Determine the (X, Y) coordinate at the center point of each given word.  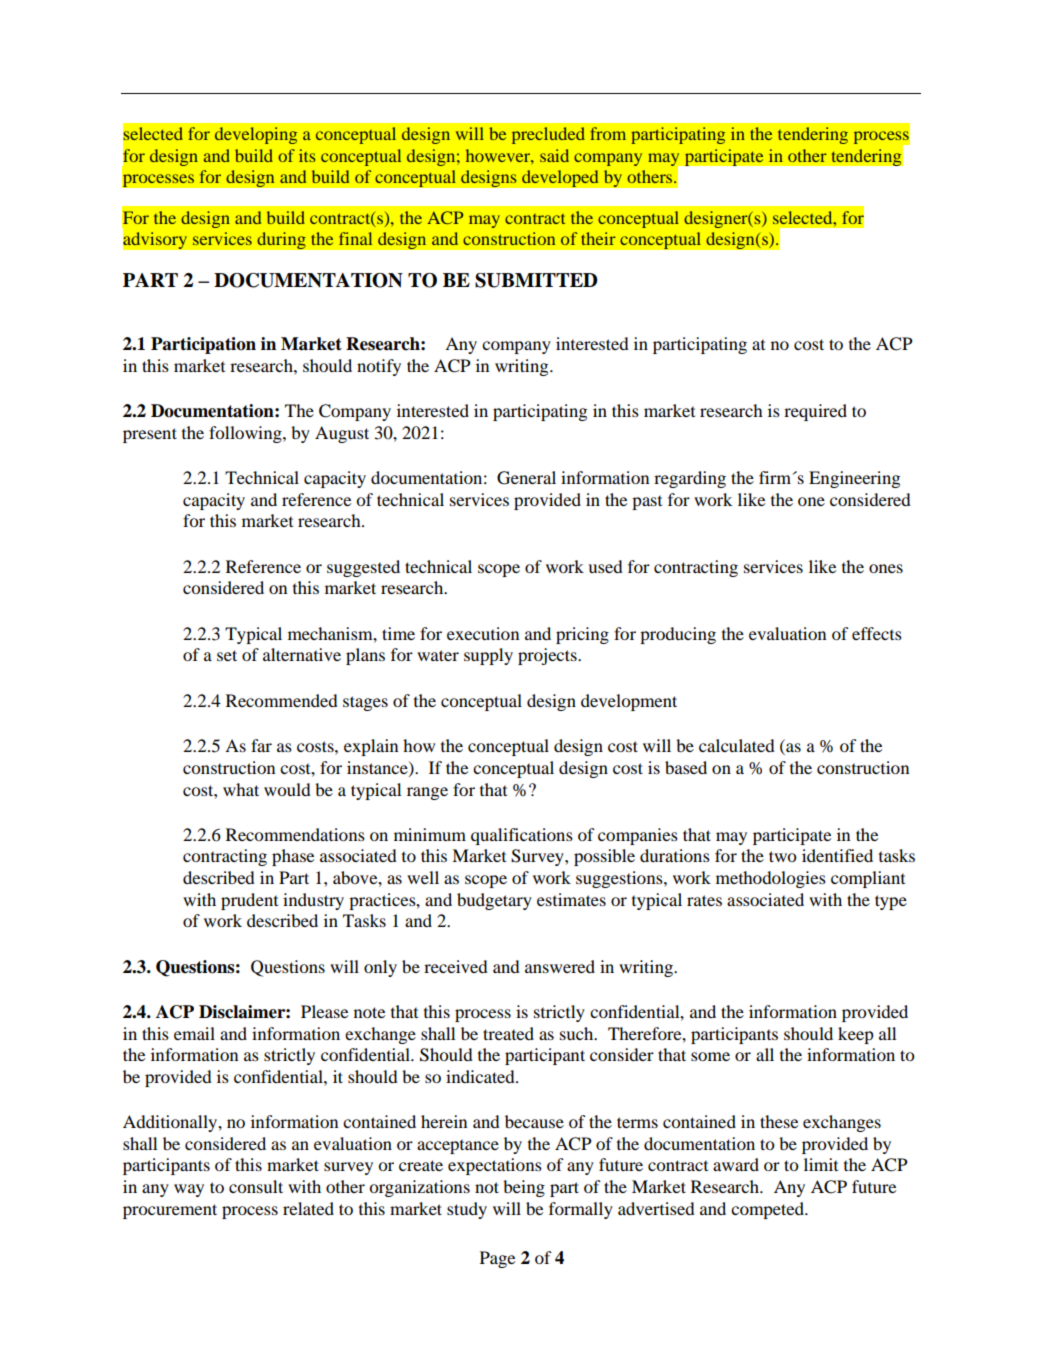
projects (548, 656)
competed (768, 1210)
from (608, 133)
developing (256, 135)
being (524, 1188)
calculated (737, 745)
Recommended (282, 700)
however (499, 155)
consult (256, 1186)
